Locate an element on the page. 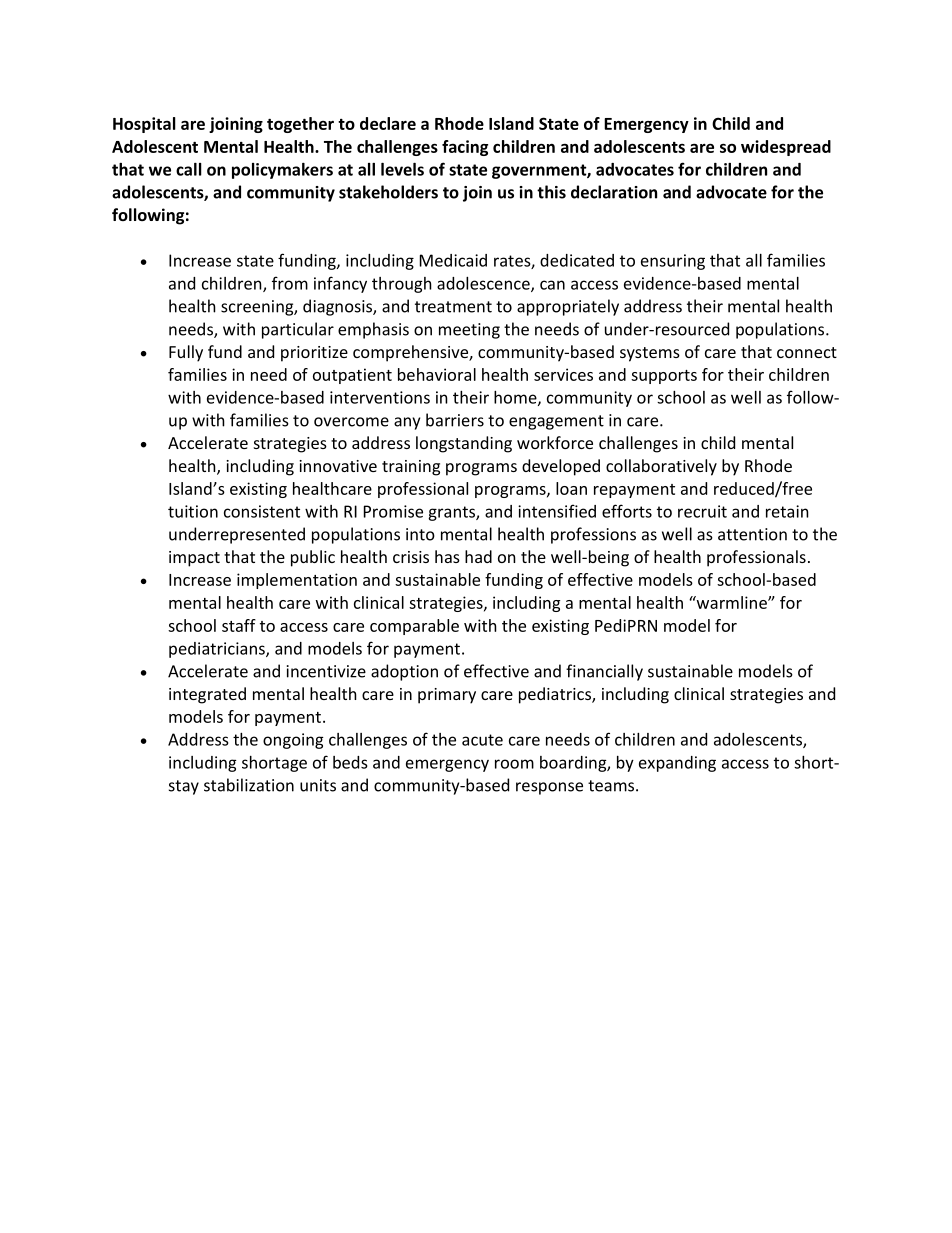 This page has height=1233, width=952. attention is located at coordinates (752, 534).
